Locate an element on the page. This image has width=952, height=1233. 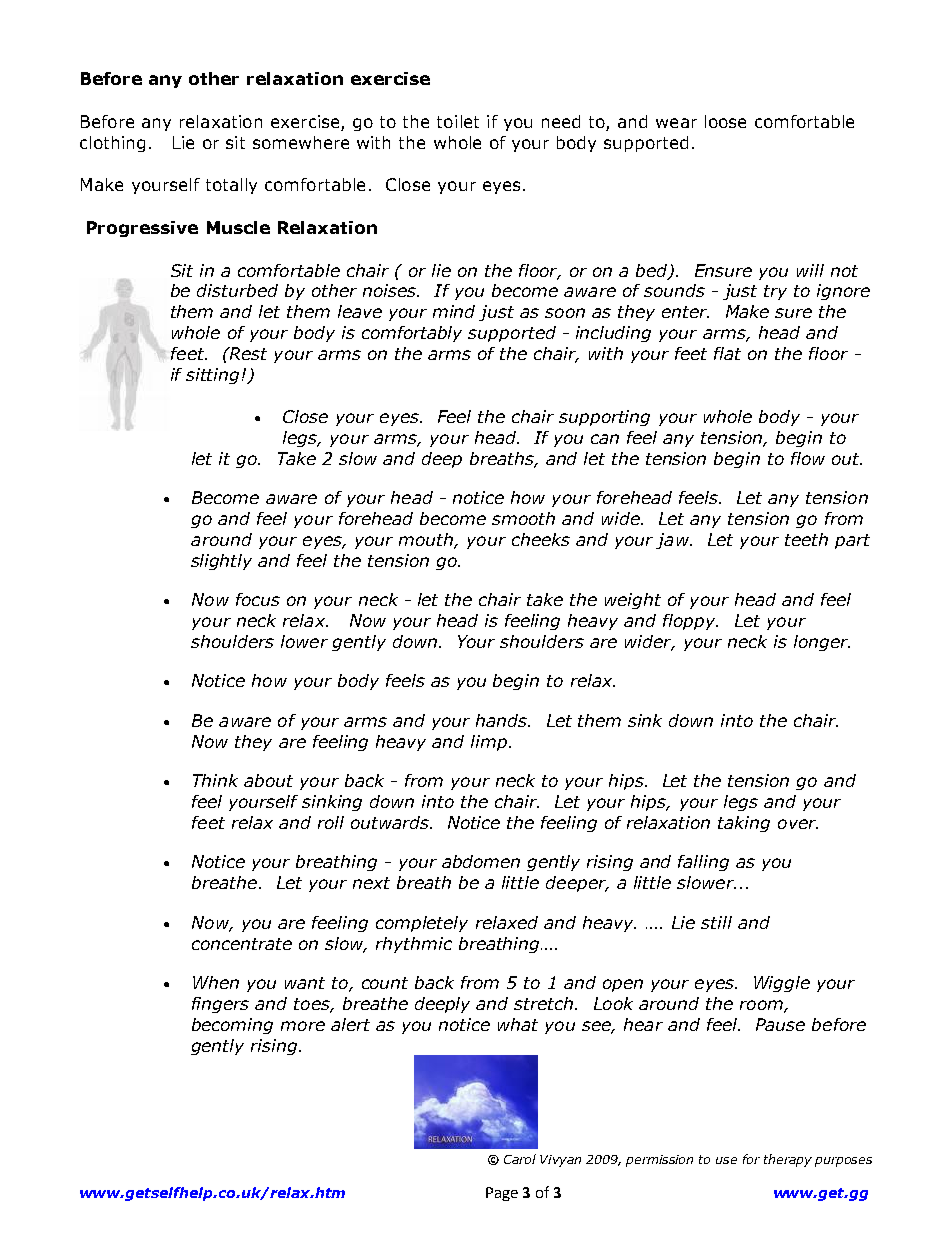
toilet is located at coordinates (458, 121).
